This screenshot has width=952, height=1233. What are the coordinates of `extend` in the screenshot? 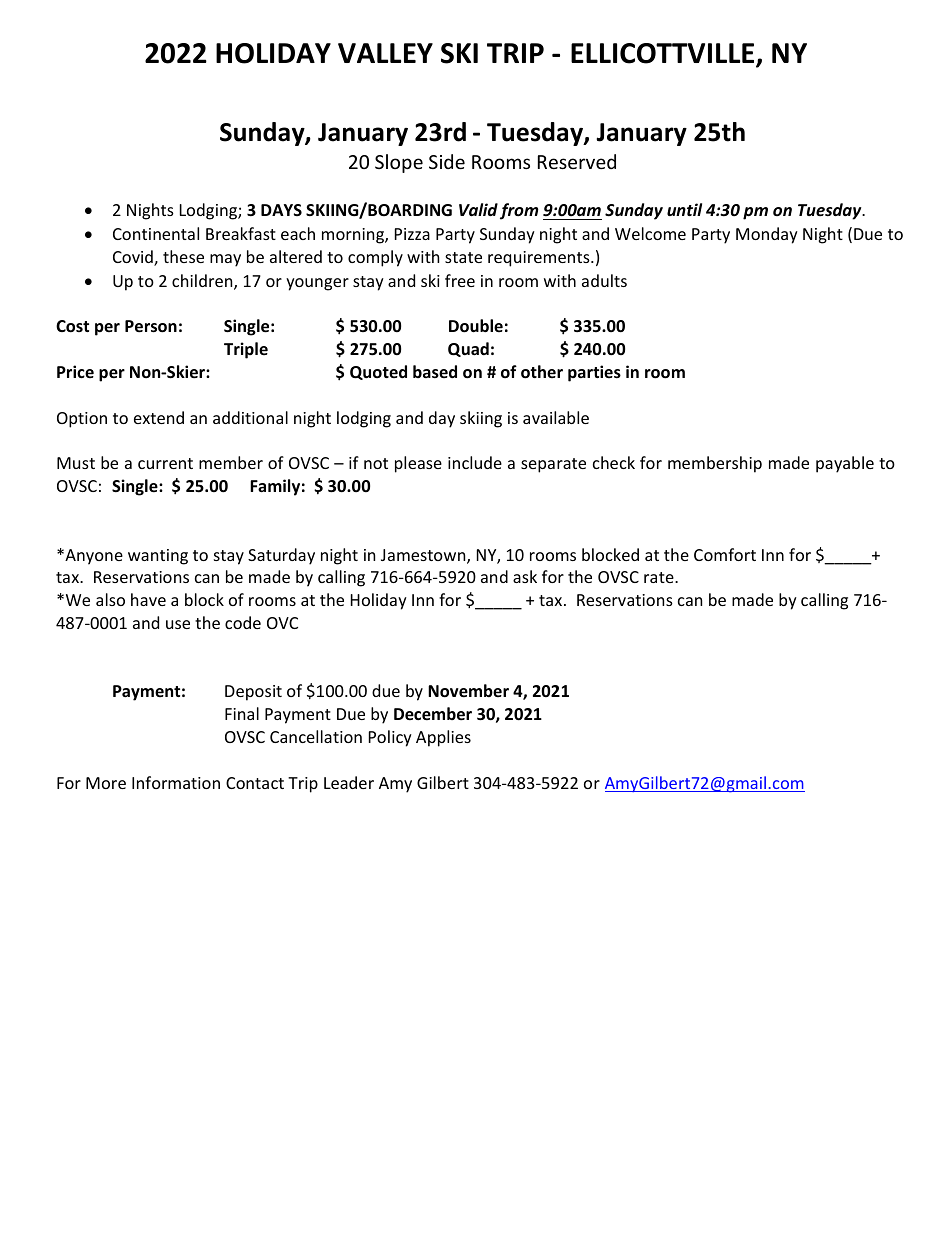 It's located at (159, 417).
